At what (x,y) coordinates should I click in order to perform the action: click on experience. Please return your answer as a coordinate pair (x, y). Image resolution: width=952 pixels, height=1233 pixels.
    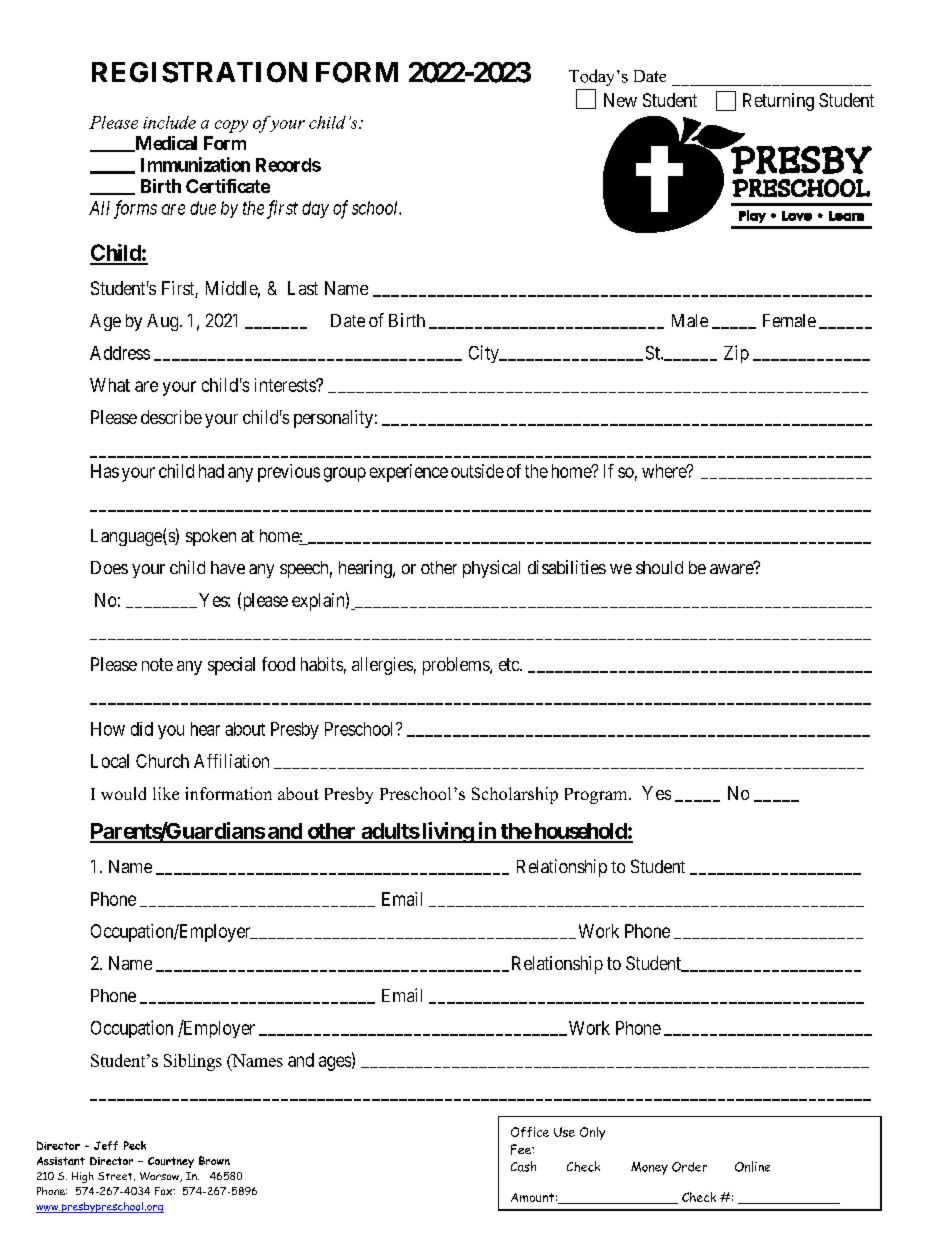
    Looking at the image, I should click on (409, 473).
